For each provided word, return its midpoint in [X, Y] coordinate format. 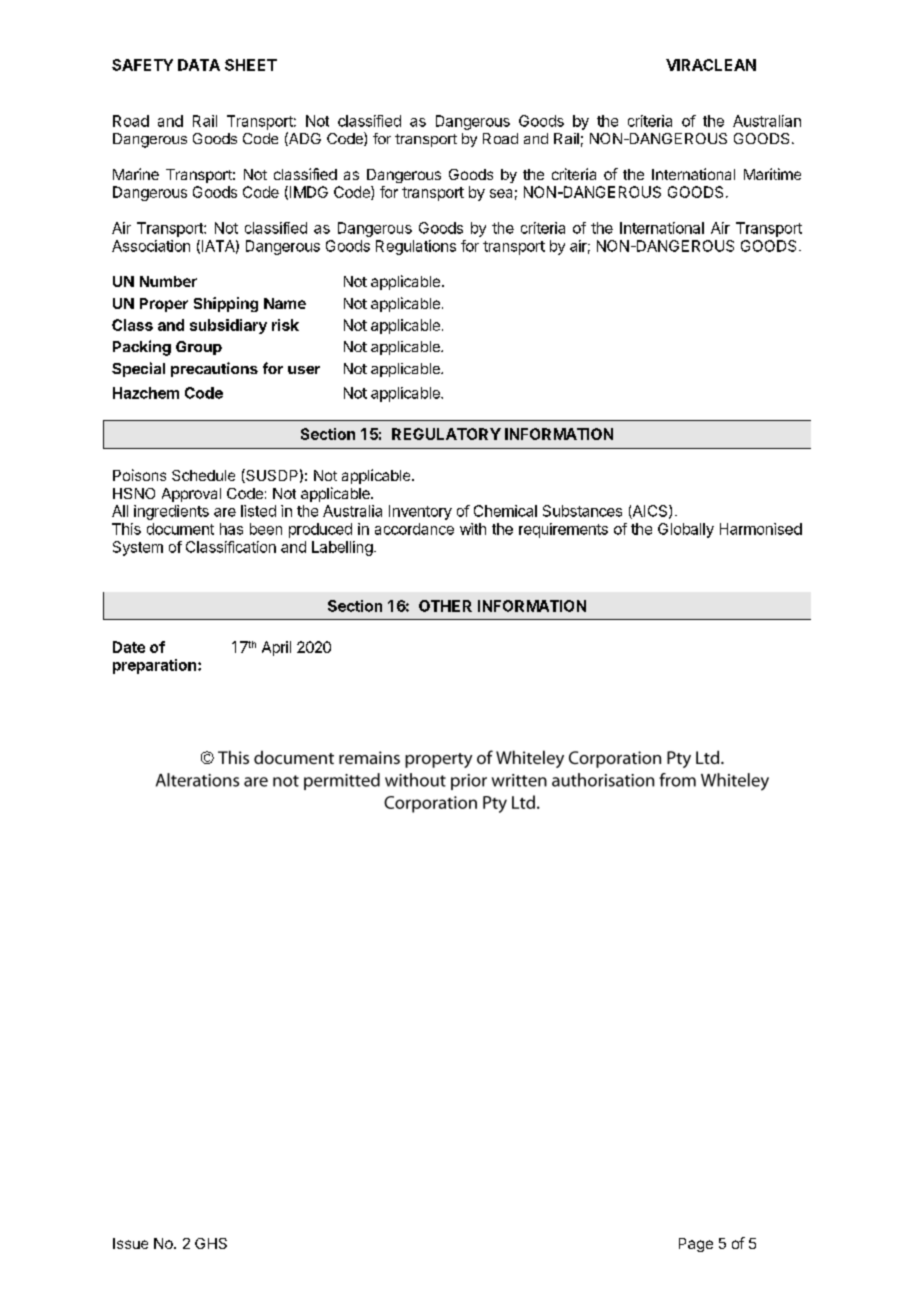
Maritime [772, 174]
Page [696, 1245]
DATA [199, 65]
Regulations [416, 247]
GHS [211, 1243]
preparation [154, 666]
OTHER [445, 606]
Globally [686, 530]
